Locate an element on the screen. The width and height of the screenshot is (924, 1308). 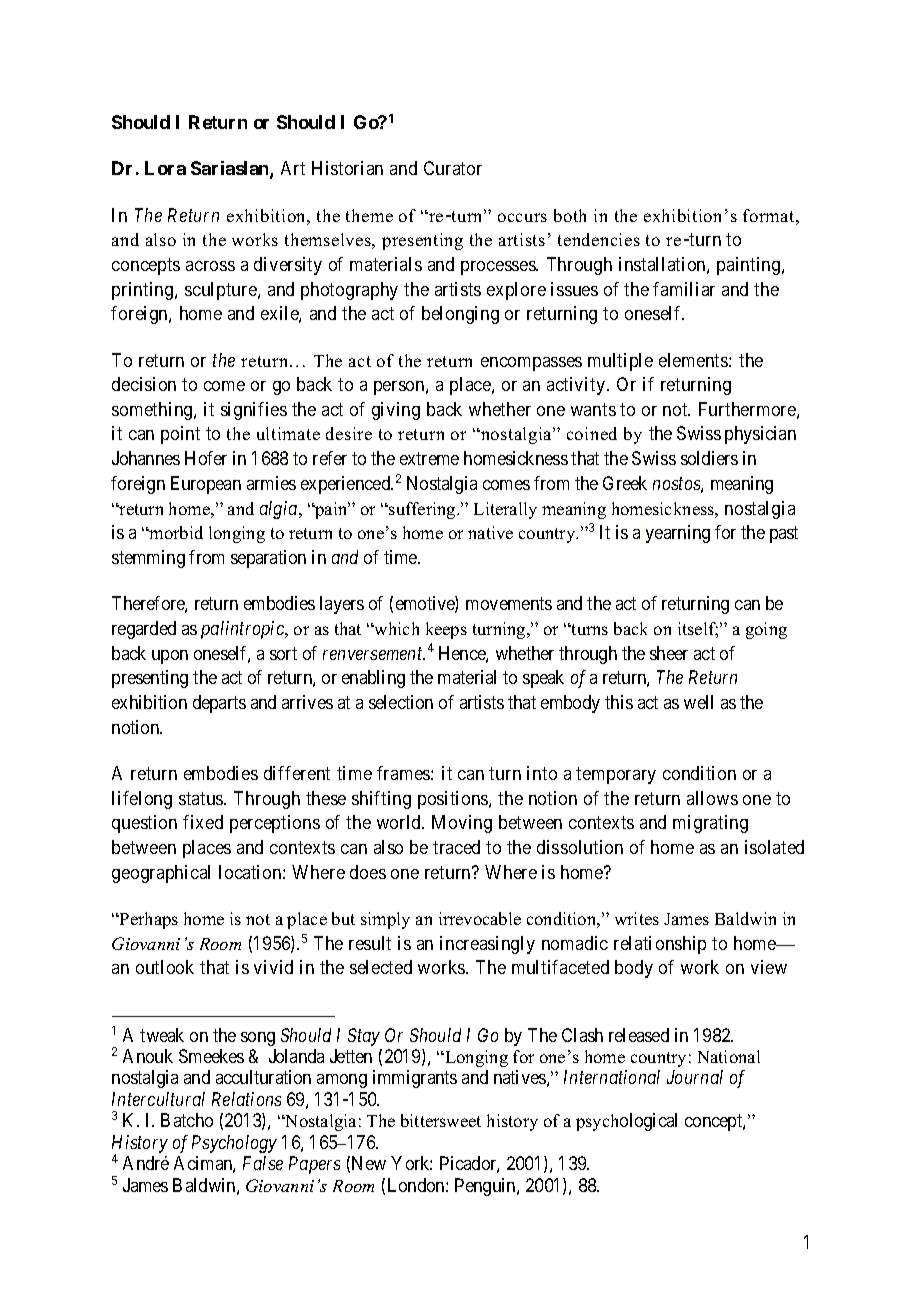
writes is located at coordinates (637, 918).
